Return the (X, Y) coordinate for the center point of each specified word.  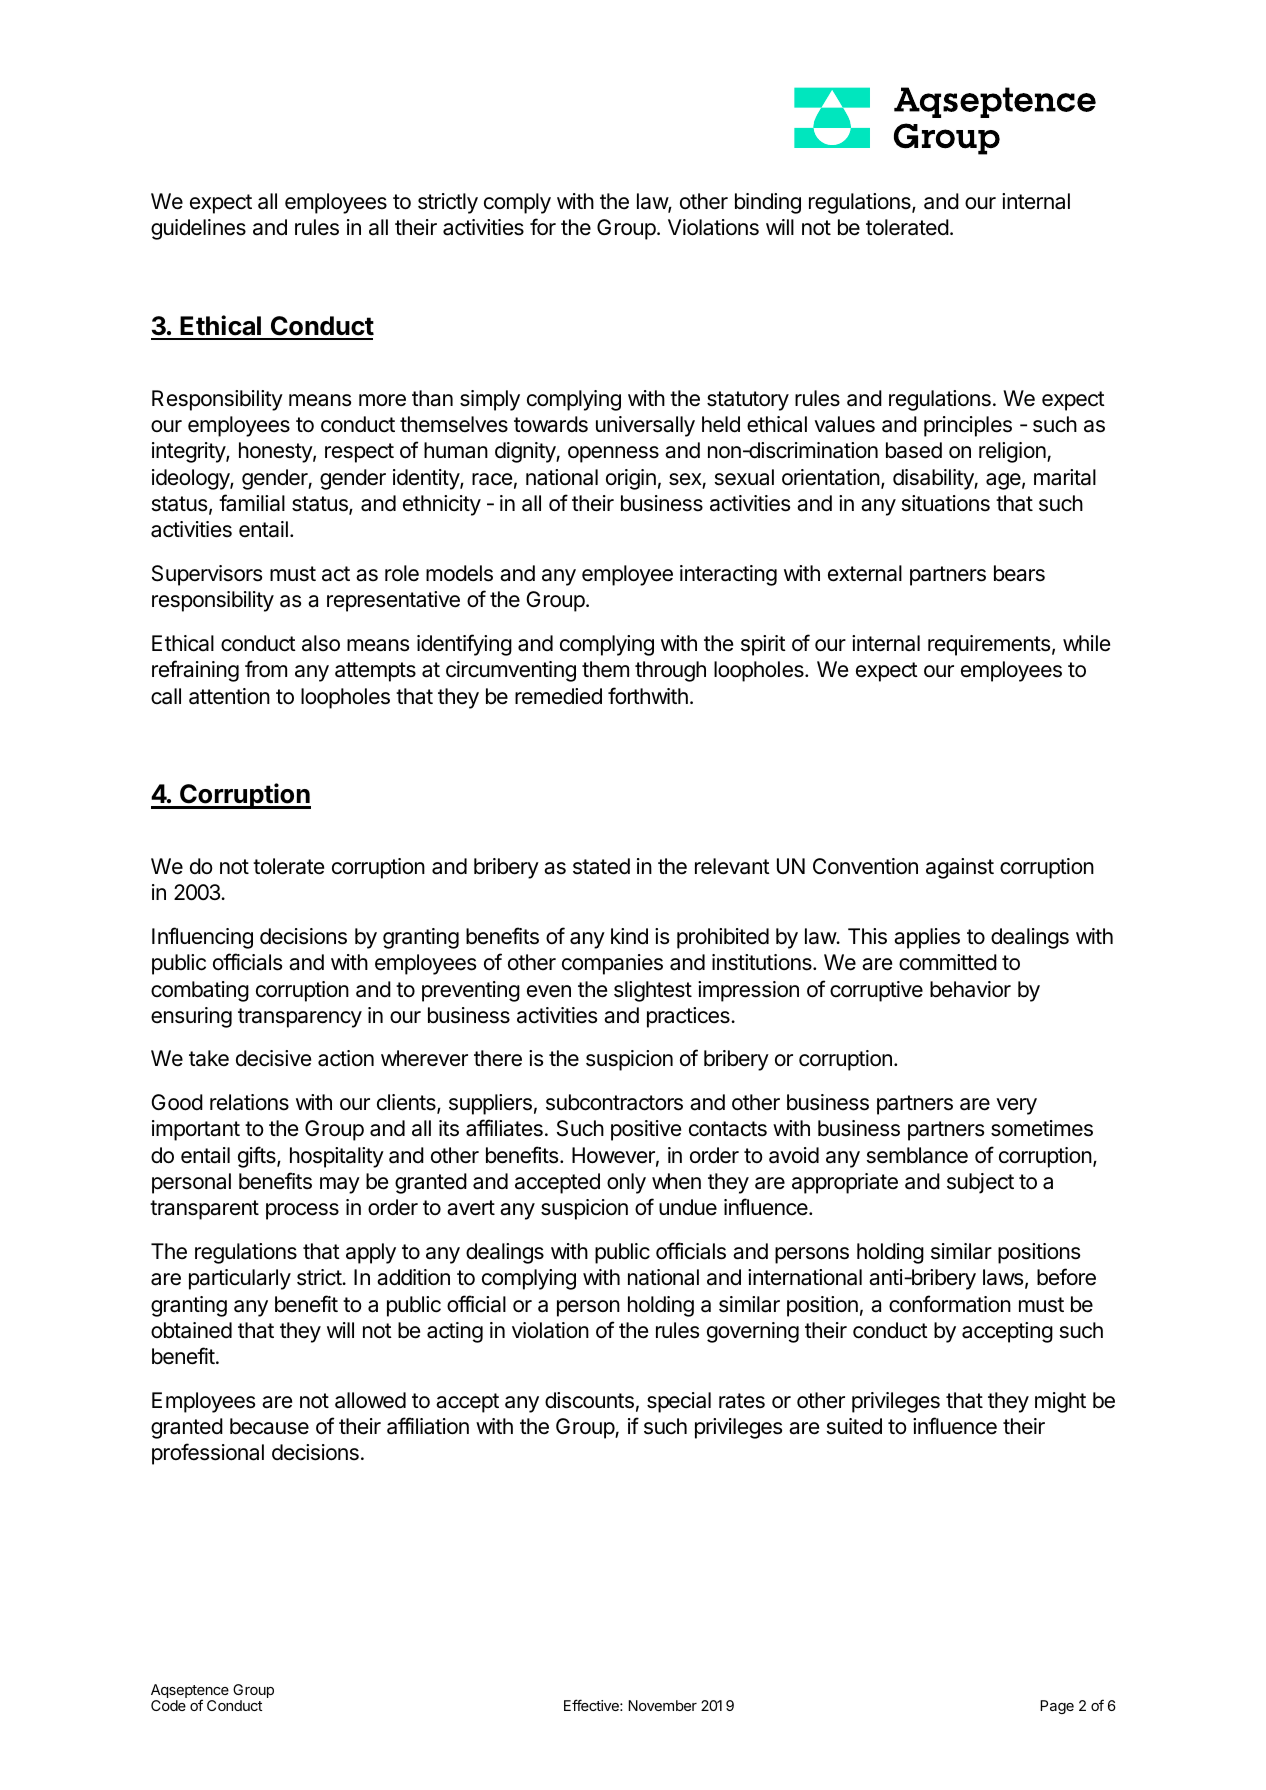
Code (168, 1705)
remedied (558, 696)
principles (968, 426)
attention (229, 696)
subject (980, 1183)
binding (768, 203)
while (1086, 643)
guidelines (198, 229)
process (302, 1211)
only (626, 1183)
